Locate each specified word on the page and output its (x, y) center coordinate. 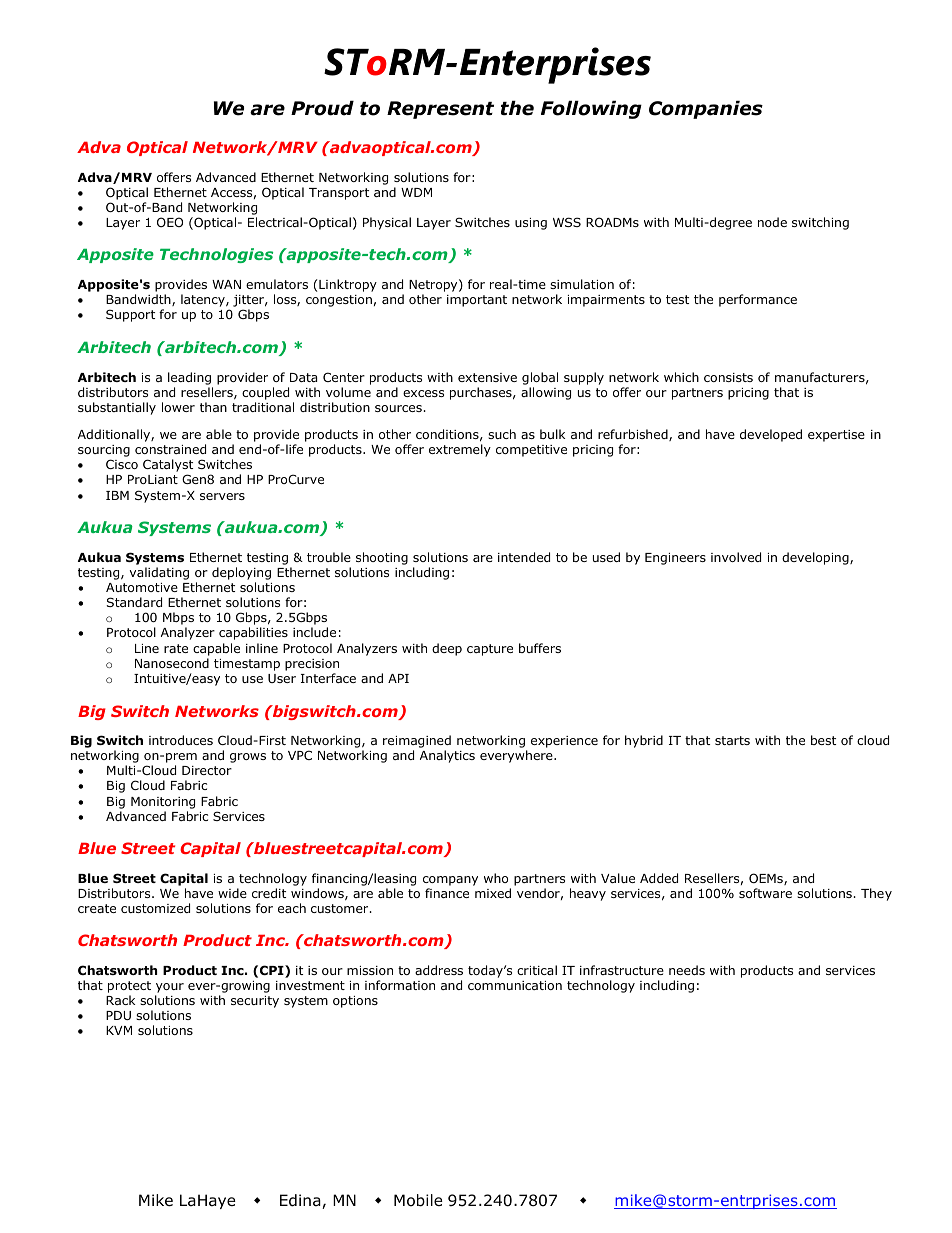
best (823, 740)
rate (176, 648)
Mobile (418, 1200)
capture (490, 650)
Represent (440, 110)
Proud (322, 108)
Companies (706, 109)
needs (687, 970)
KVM (119, 1030)
